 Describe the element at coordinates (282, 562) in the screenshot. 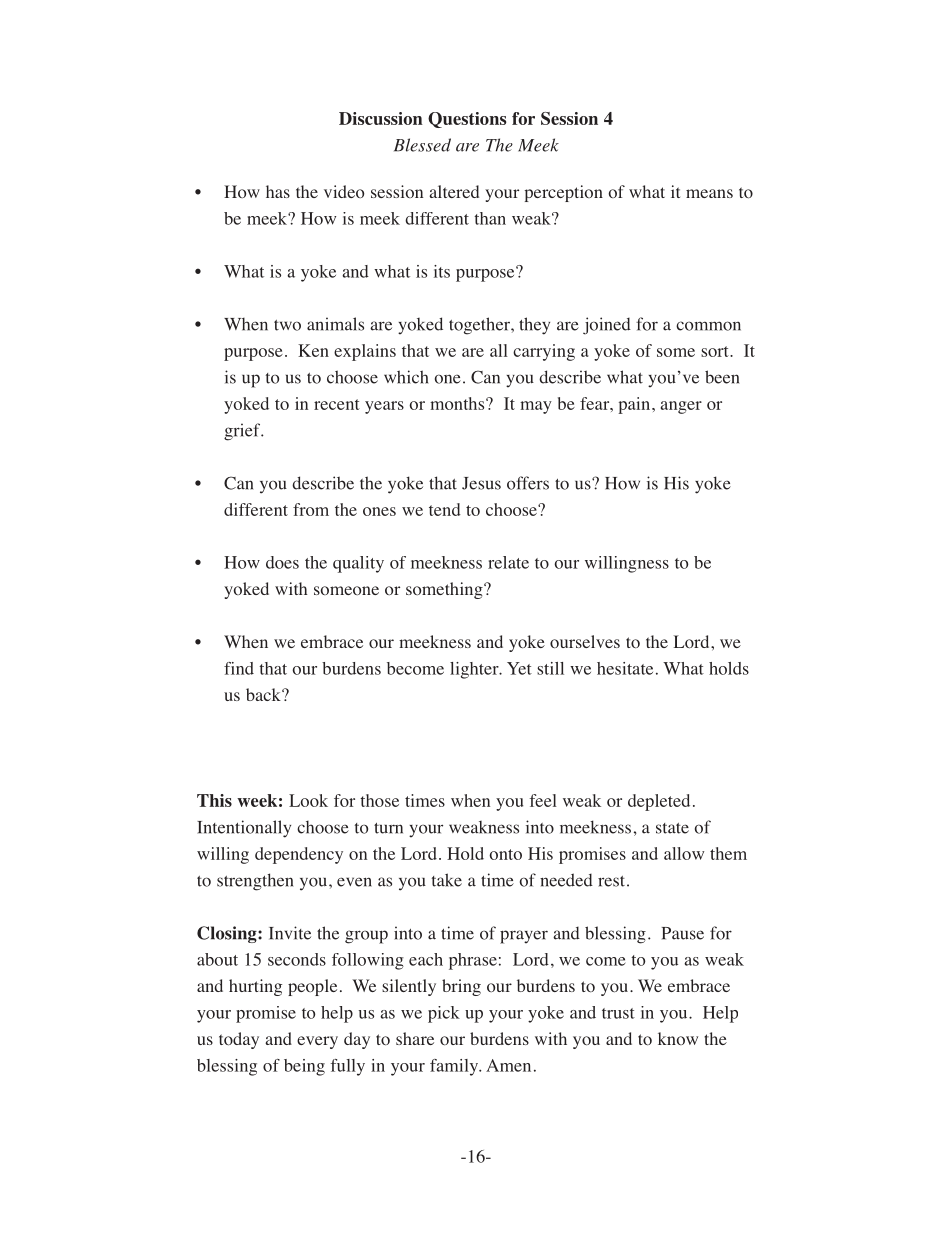

I see `does` at that location.
